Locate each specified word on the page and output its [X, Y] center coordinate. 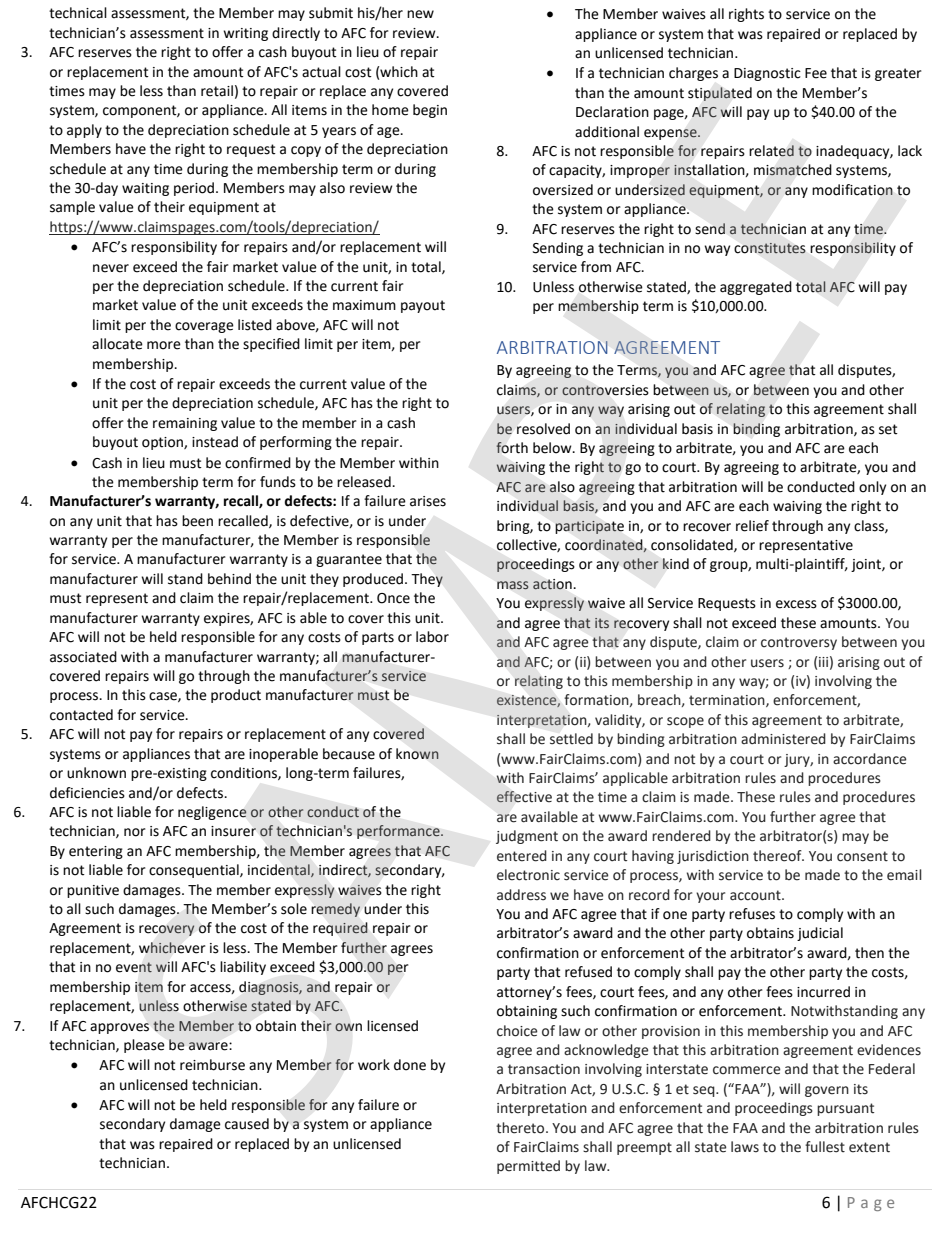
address [521, 895]
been [197, 521]
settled [571, 739]
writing [245, 34]
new [420, 14]
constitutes [769, 248]
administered [783, 739]
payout [423, 306]
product [236, 696]
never [111, 268]
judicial [820, 934]
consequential [195, 871]
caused [247, 1124]
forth [512, 448]
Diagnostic [767, 74]
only [872, 488]
